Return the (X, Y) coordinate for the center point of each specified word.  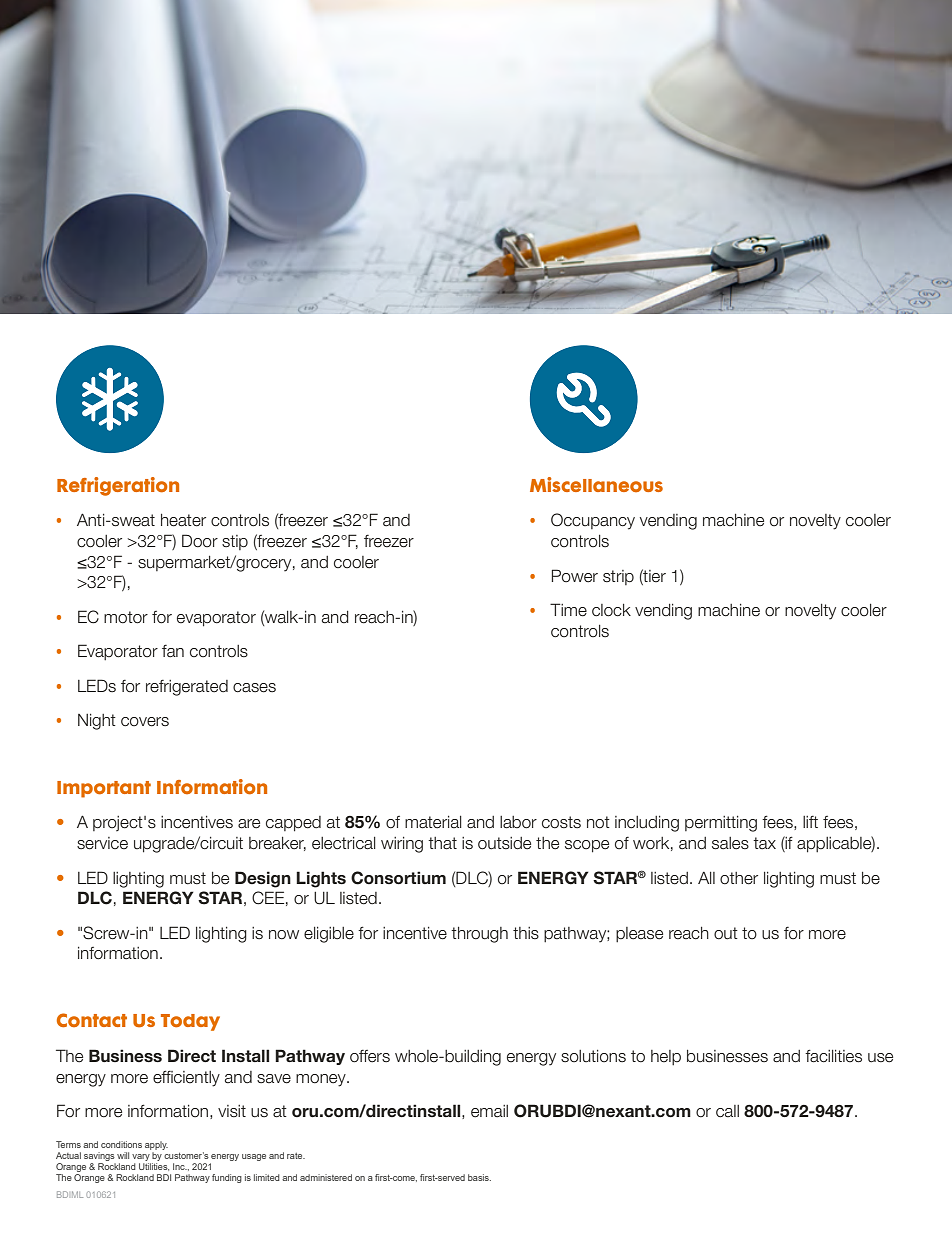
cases (254, 688)
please (639, 934)
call (727, 1111)
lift (810, 822)
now (284, 935)
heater (183, 520)
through (479, 935)
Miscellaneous (596, 485)
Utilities (154, 1167)
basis (479, 1177)
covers (145, 722)
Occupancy (593, 521)
